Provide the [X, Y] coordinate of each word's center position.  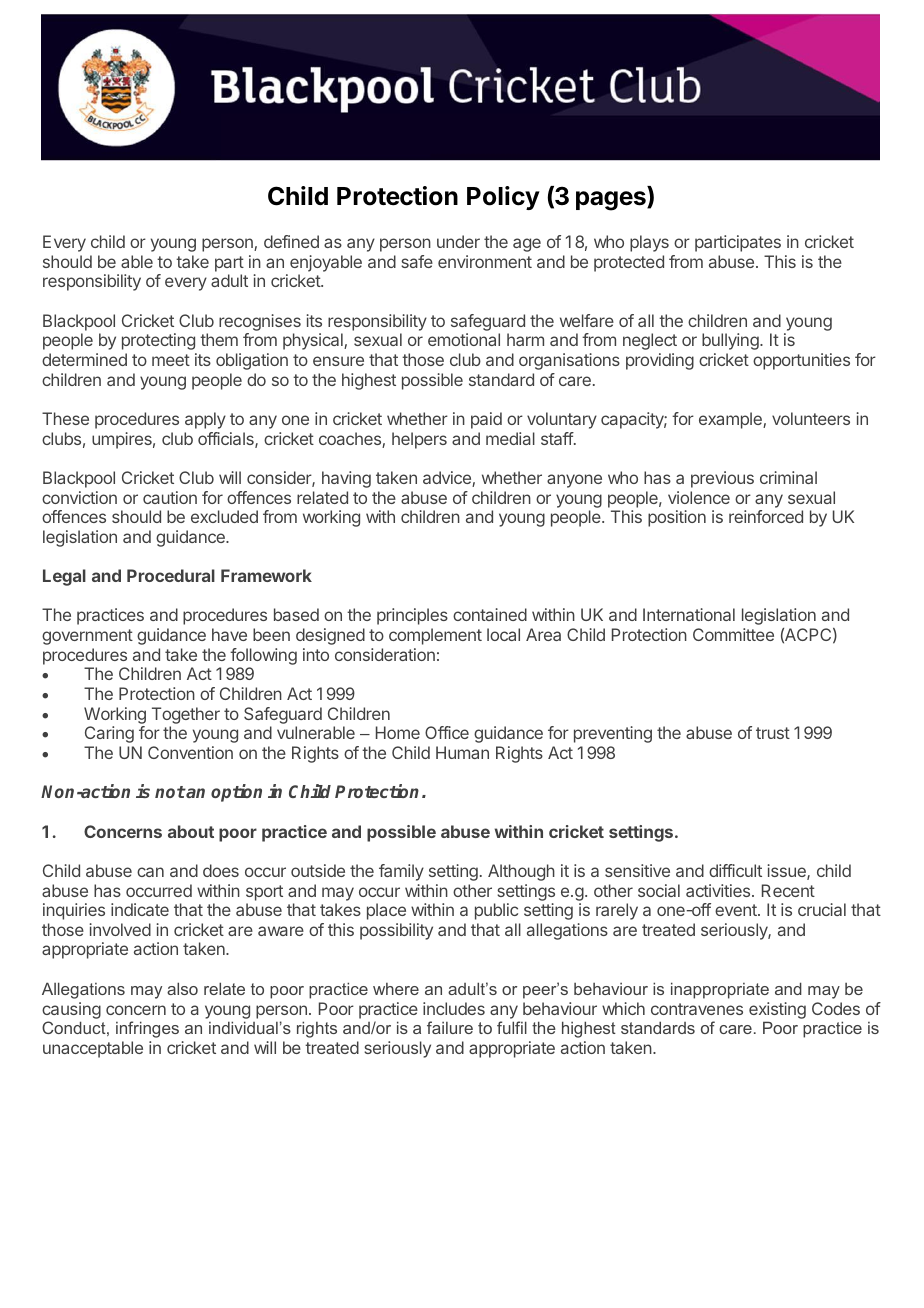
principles [412, 616]
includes [454, 1008]
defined [291, 241]
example [731, 420]
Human [462, 752]
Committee [733, 634]
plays [649, 243]
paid [486, 420]
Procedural [171, 575]
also [182, 988]
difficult [735, 870]
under [458, 241]
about [191, 831]
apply [205, 420]
